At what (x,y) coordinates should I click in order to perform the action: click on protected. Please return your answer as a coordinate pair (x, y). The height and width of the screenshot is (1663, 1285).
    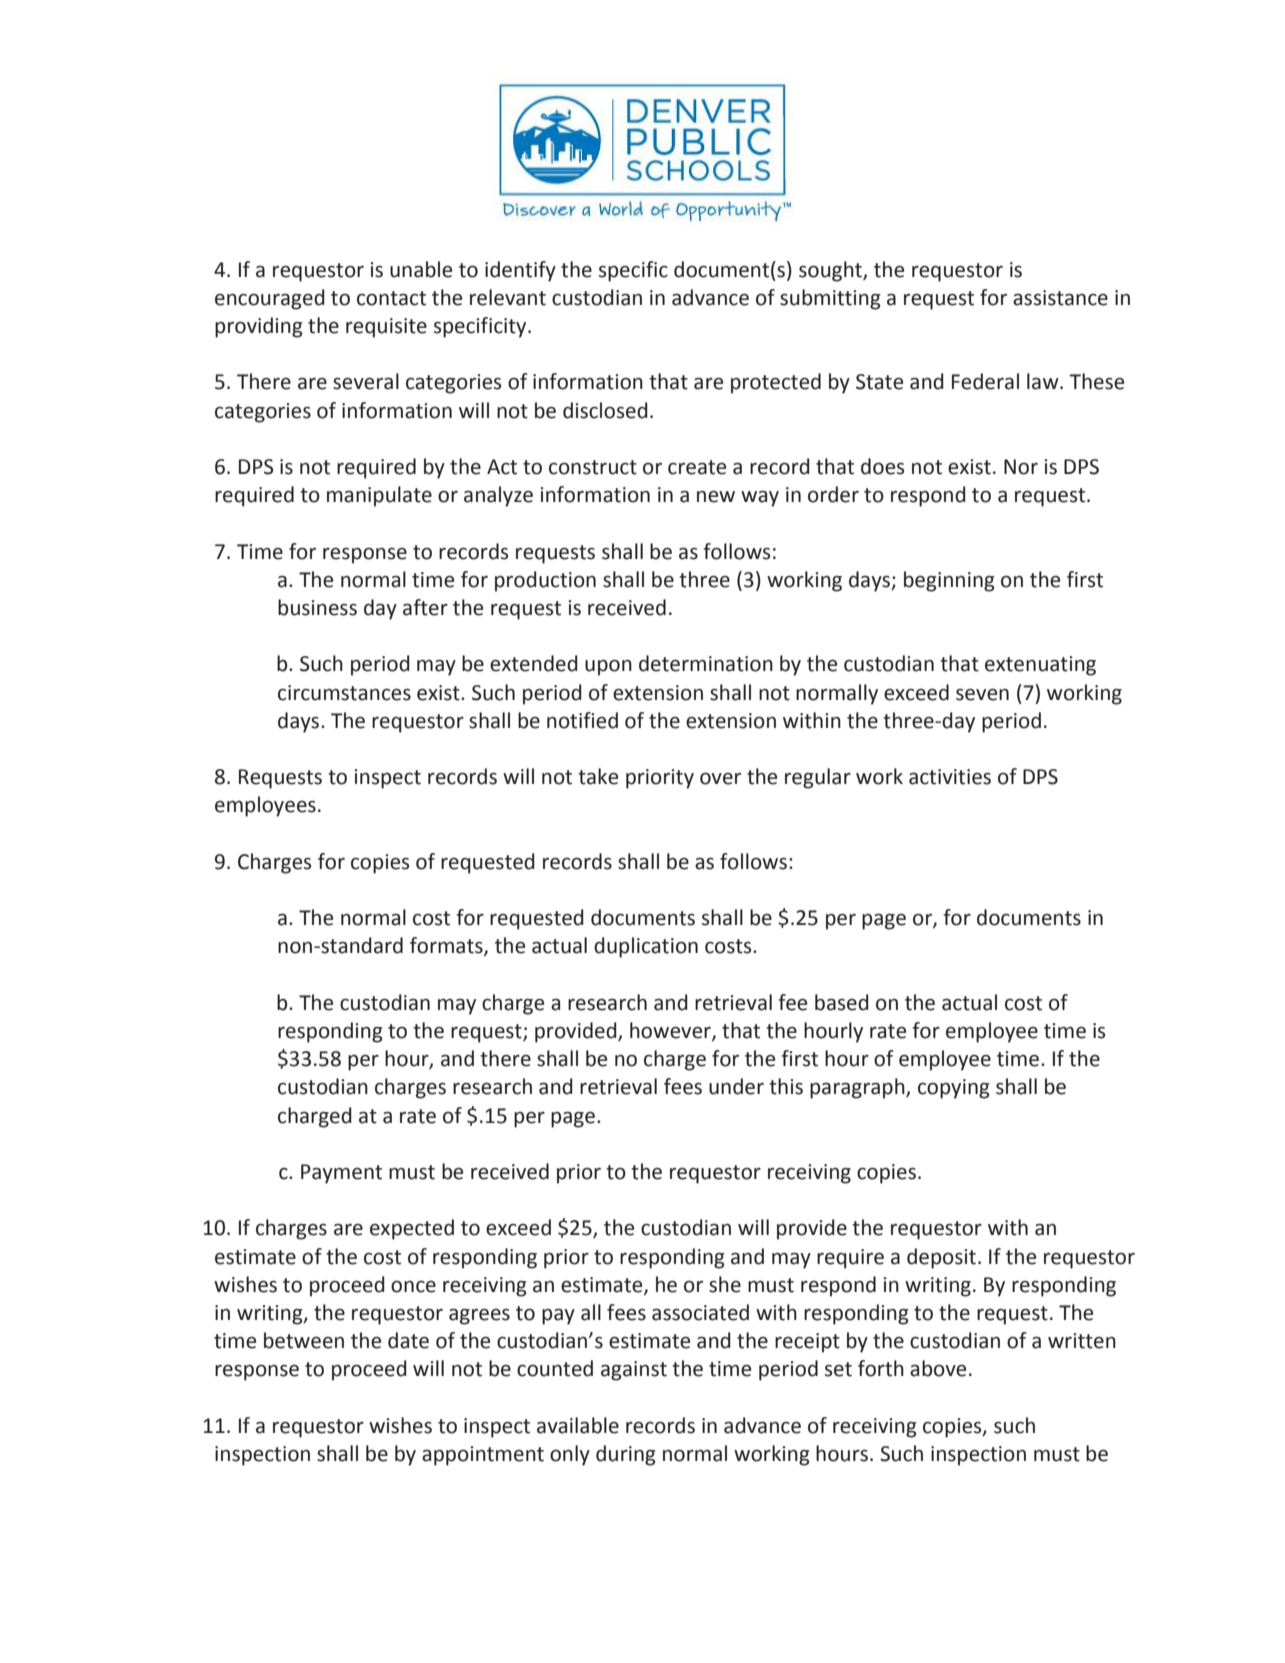
    Looking at the image, I should click on (776, 383).
